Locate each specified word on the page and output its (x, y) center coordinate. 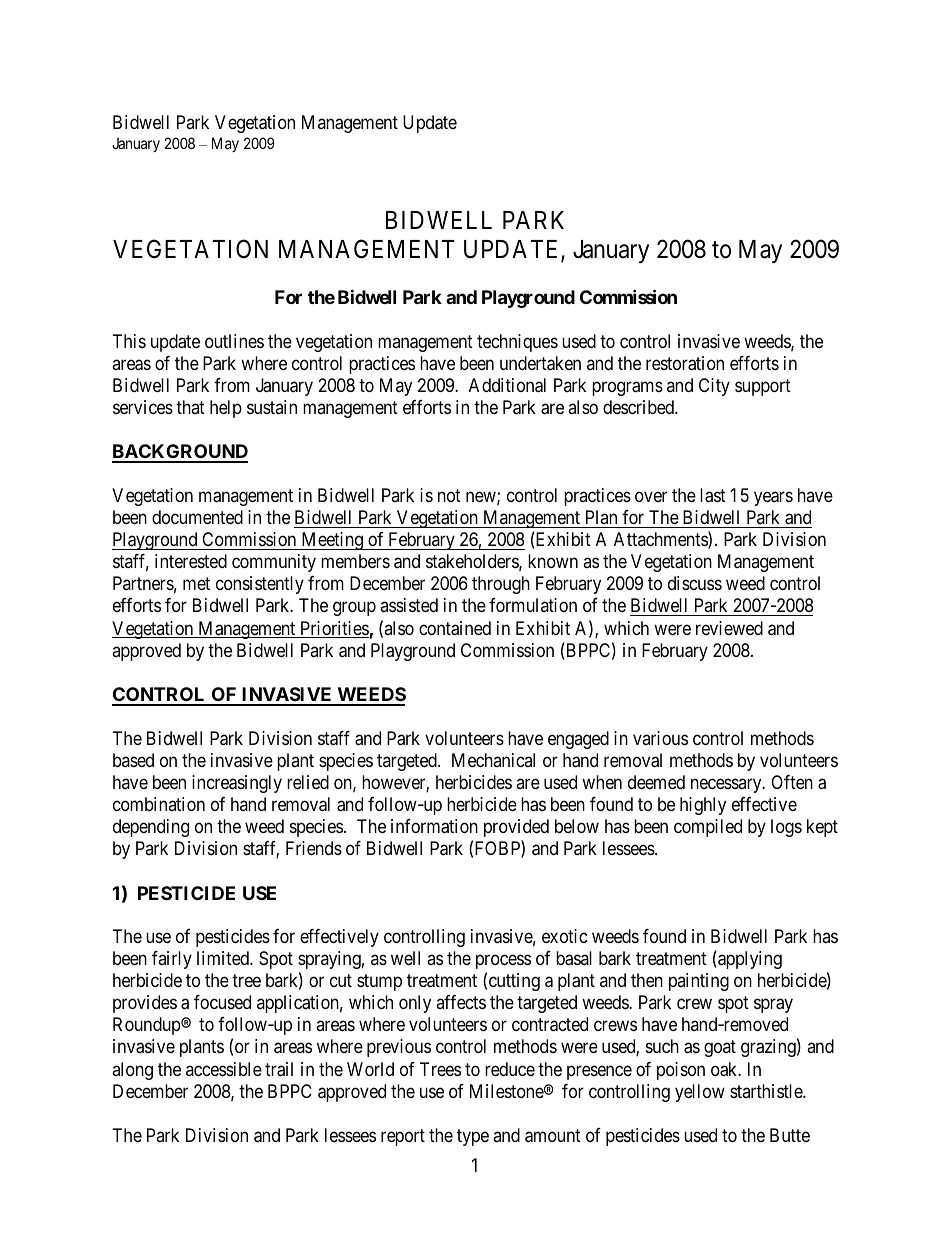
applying (749, 960)
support (763, 387)
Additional (507, 385)
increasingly (237, 784)
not (449, 495)
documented (197, 517)
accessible (224, 1069)
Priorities (334, 629)
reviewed (729, 628)
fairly (172, 960)
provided (516, 828)
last (713, 495)
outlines (234, 341)
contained (455, 628)
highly (703, 806)
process (503, 962)
